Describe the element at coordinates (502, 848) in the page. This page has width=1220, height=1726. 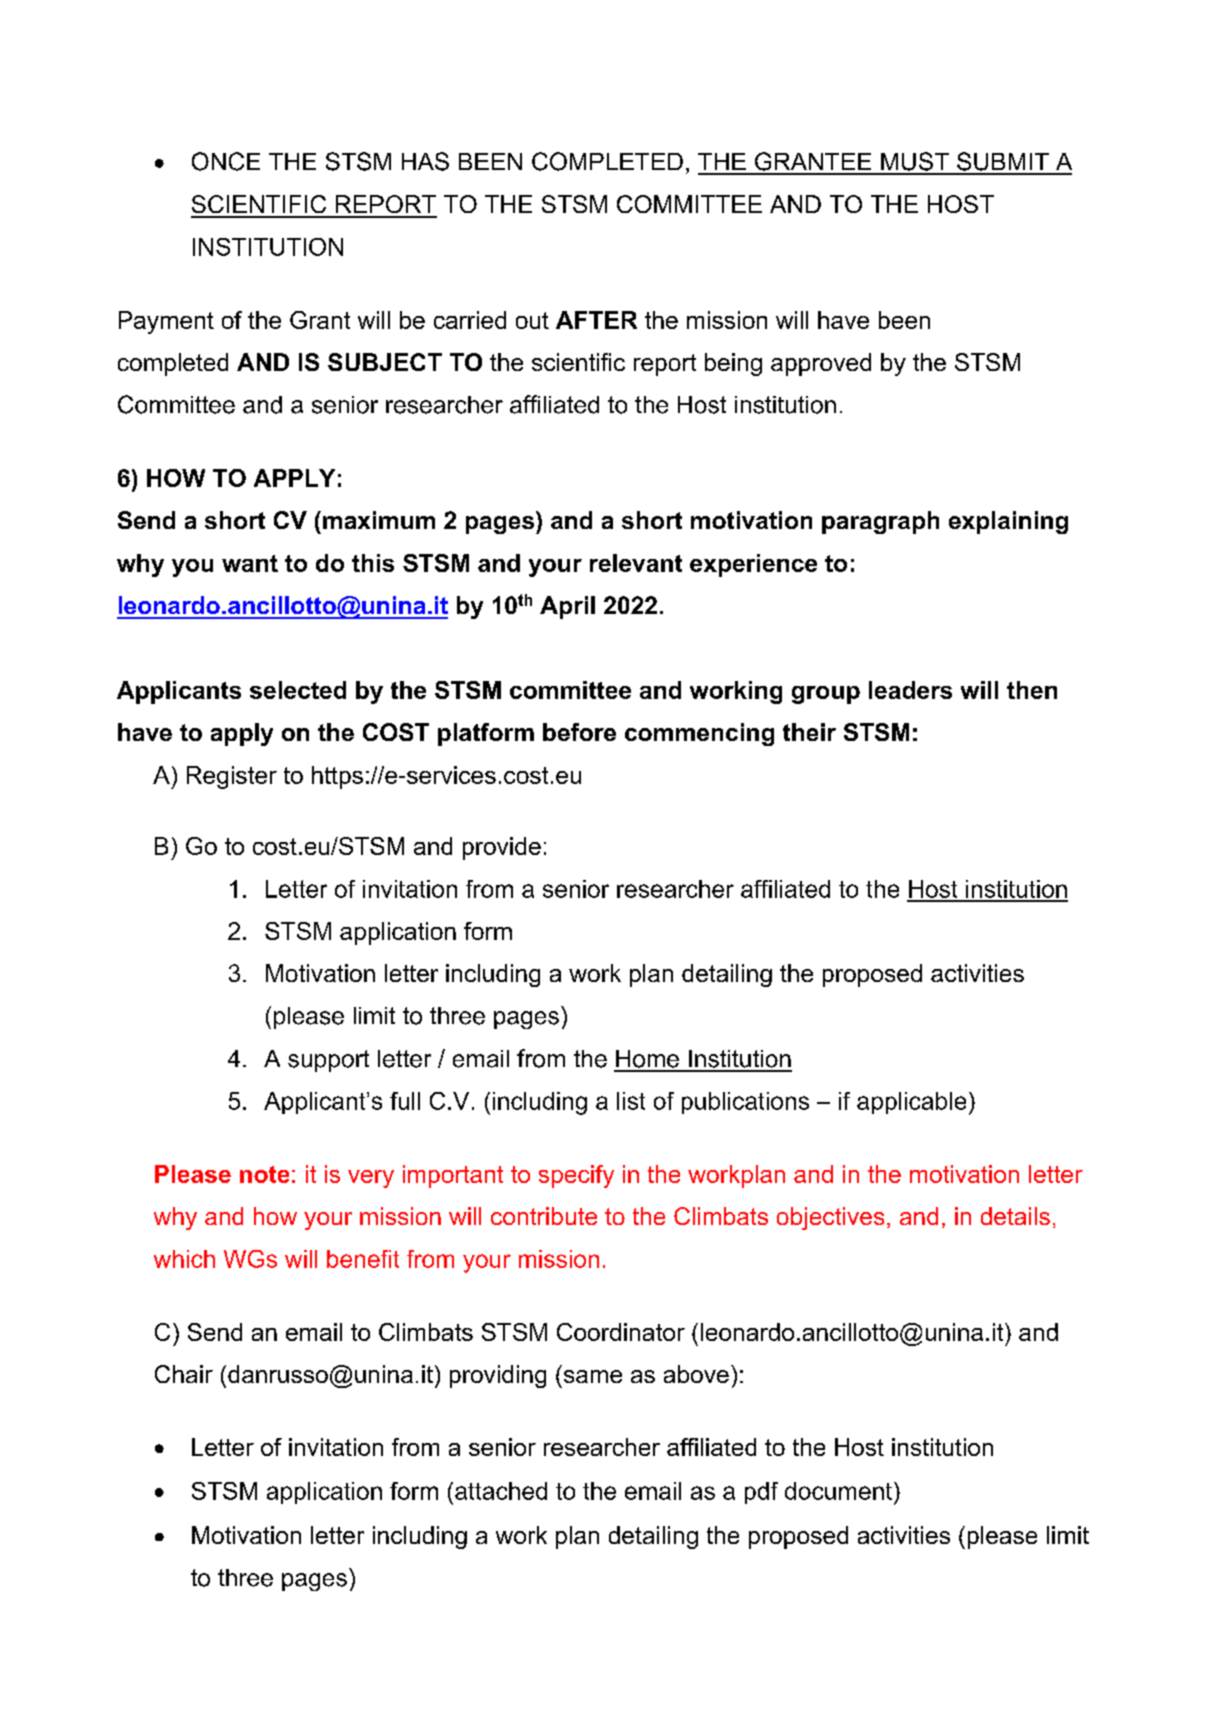
I see `provide` at that location.
